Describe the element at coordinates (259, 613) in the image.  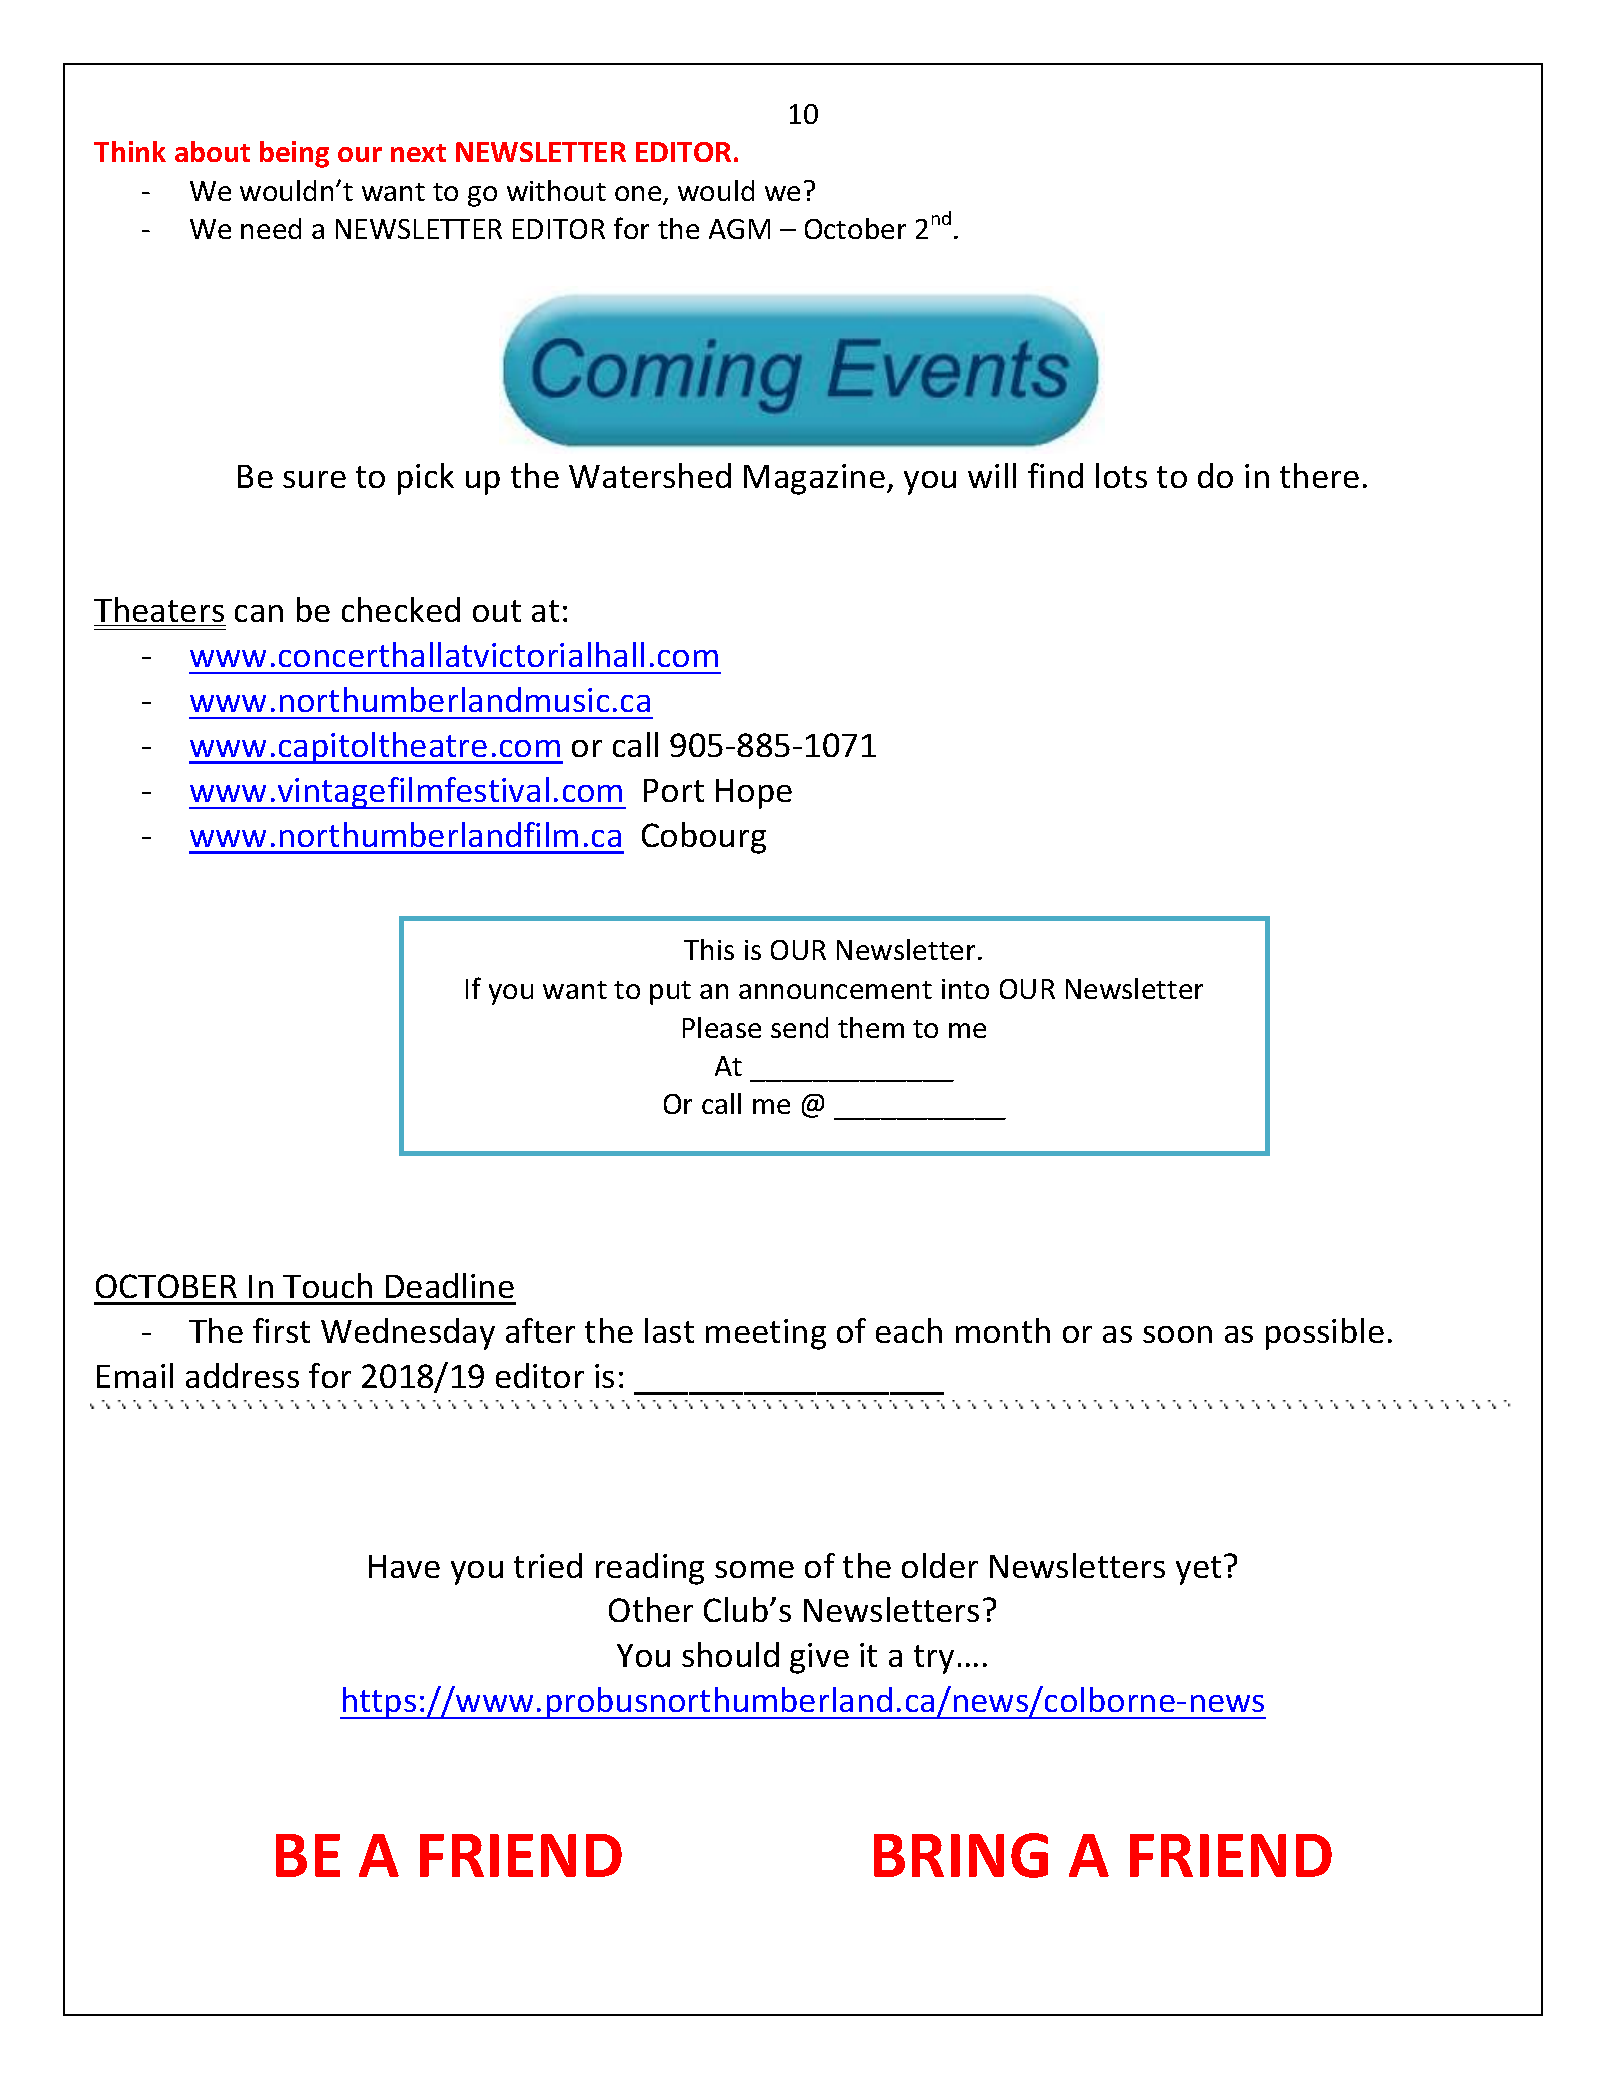
I see `can` at that location.
